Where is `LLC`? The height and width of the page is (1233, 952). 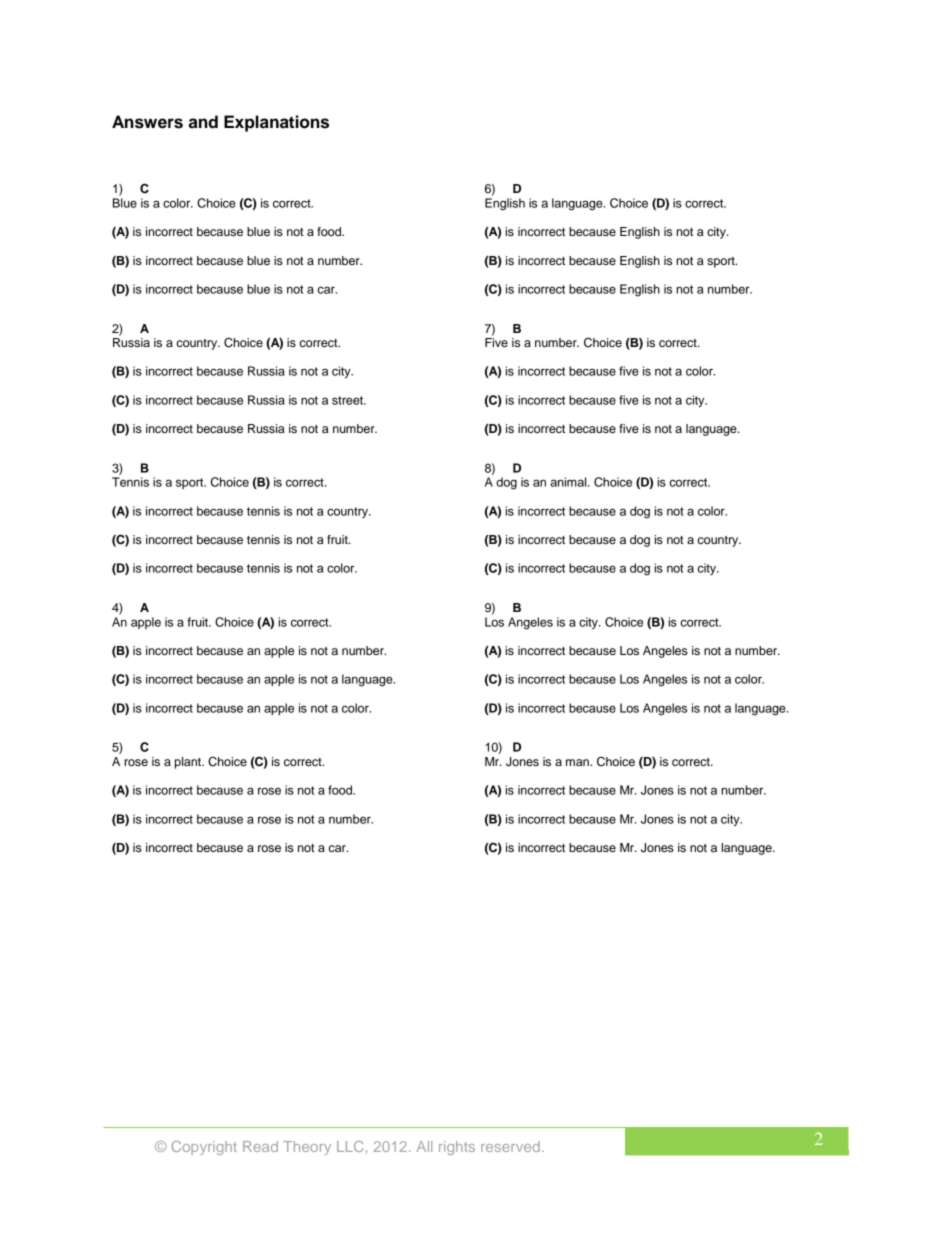
LLC is located at coordinates (350, 1146).
